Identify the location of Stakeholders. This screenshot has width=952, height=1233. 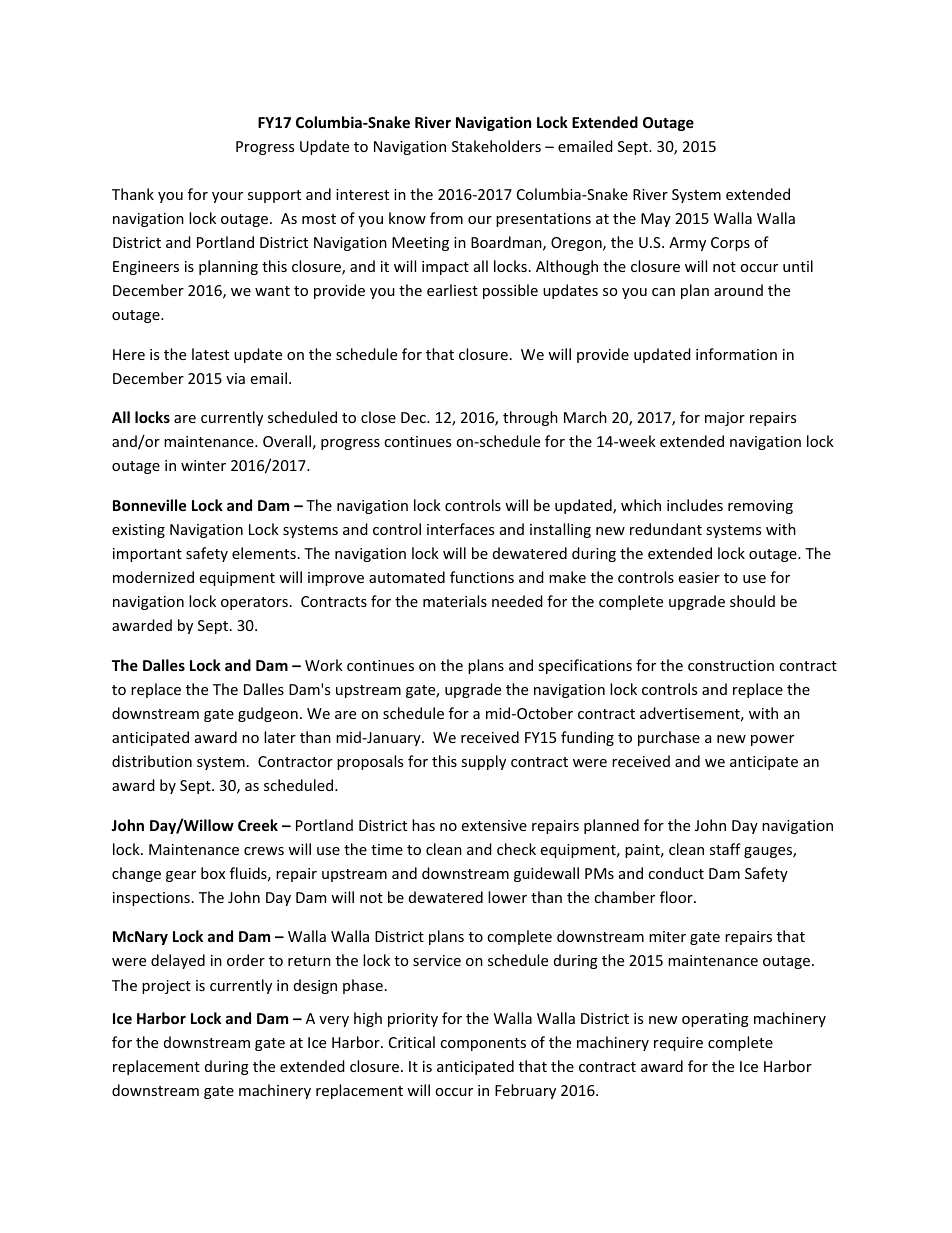
(496, 146).
